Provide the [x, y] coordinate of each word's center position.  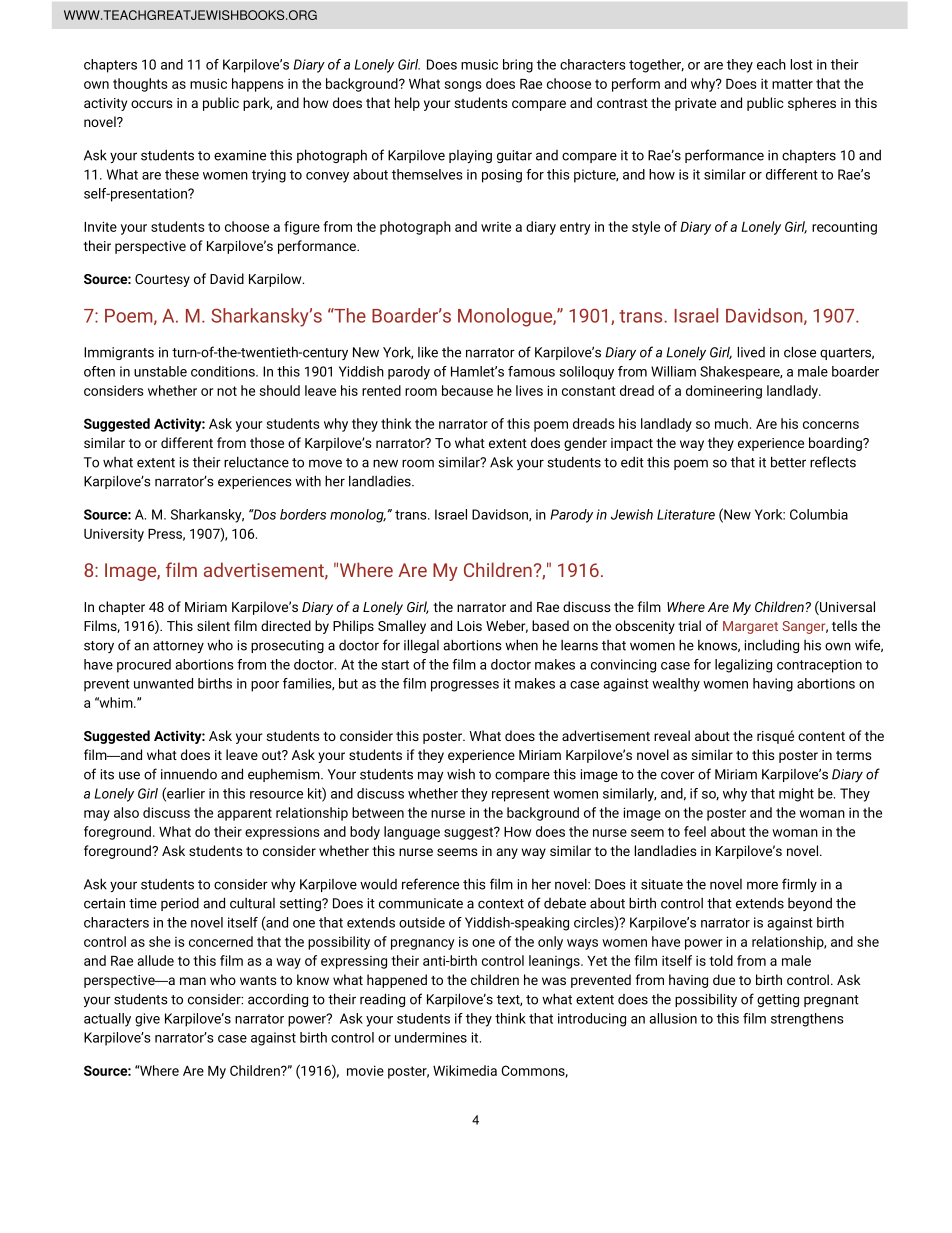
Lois [469, 626]
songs [463, 86]
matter [792, 84]
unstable [160, 371]
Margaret [750, 627]
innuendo [189, 774]
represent [521, 795]
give [147, 1020]
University [114, 535]
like [428, 352]
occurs [151, 104]
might [796, 795]
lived [751, 352]
